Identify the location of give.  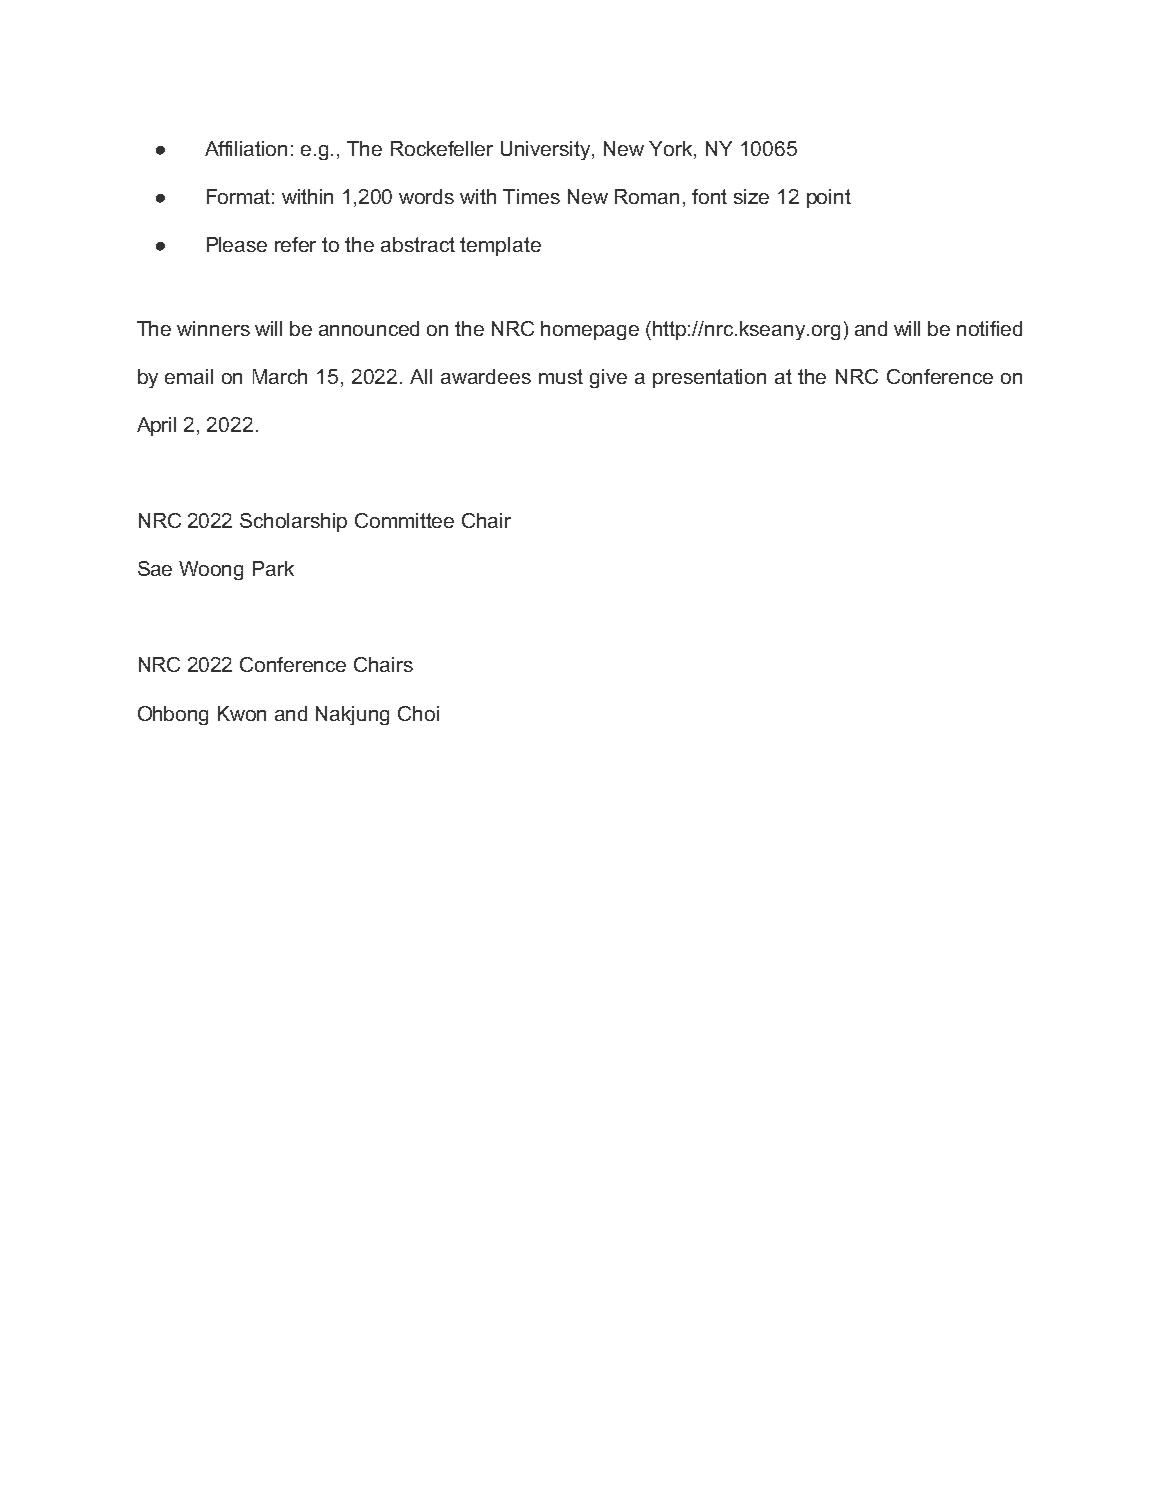
(608, 378).
